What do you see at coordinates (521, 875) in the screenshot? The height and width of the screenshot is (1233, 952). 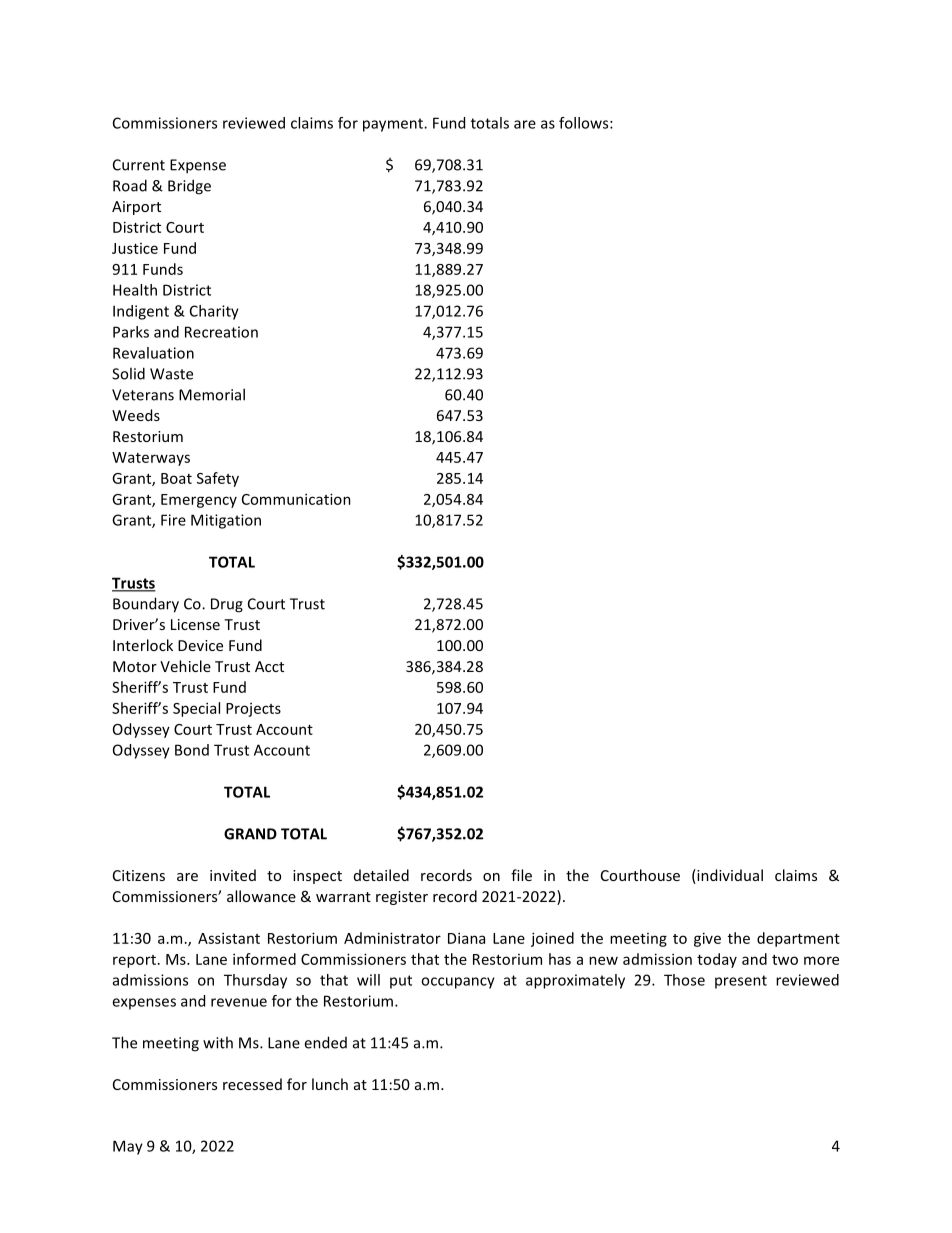 I see `file` at bounding box center [521, 875].
